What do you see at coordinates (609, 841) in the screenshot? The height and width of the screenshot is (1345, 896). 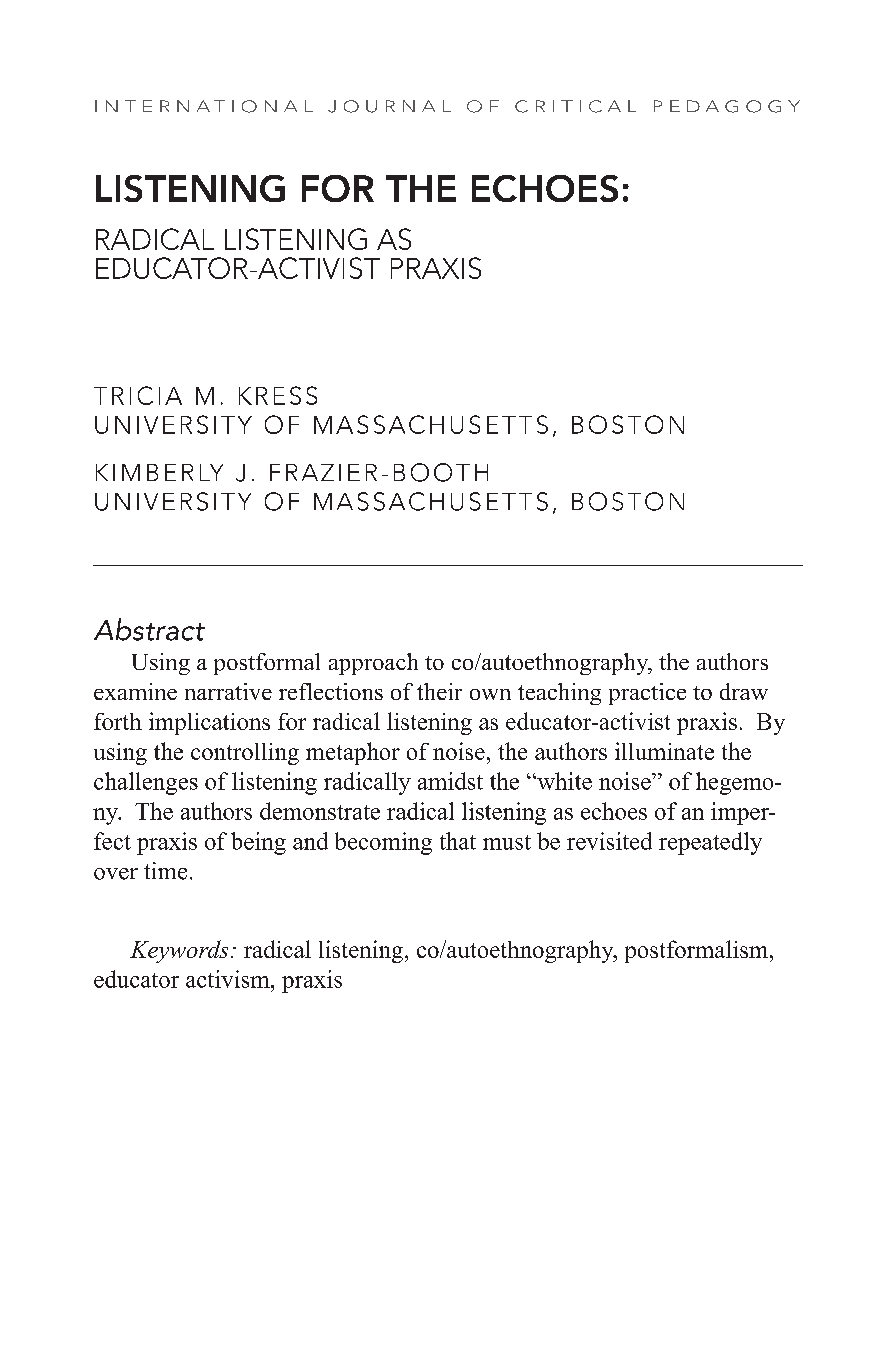 I see `revisited` at bounding box center [609, 841].
